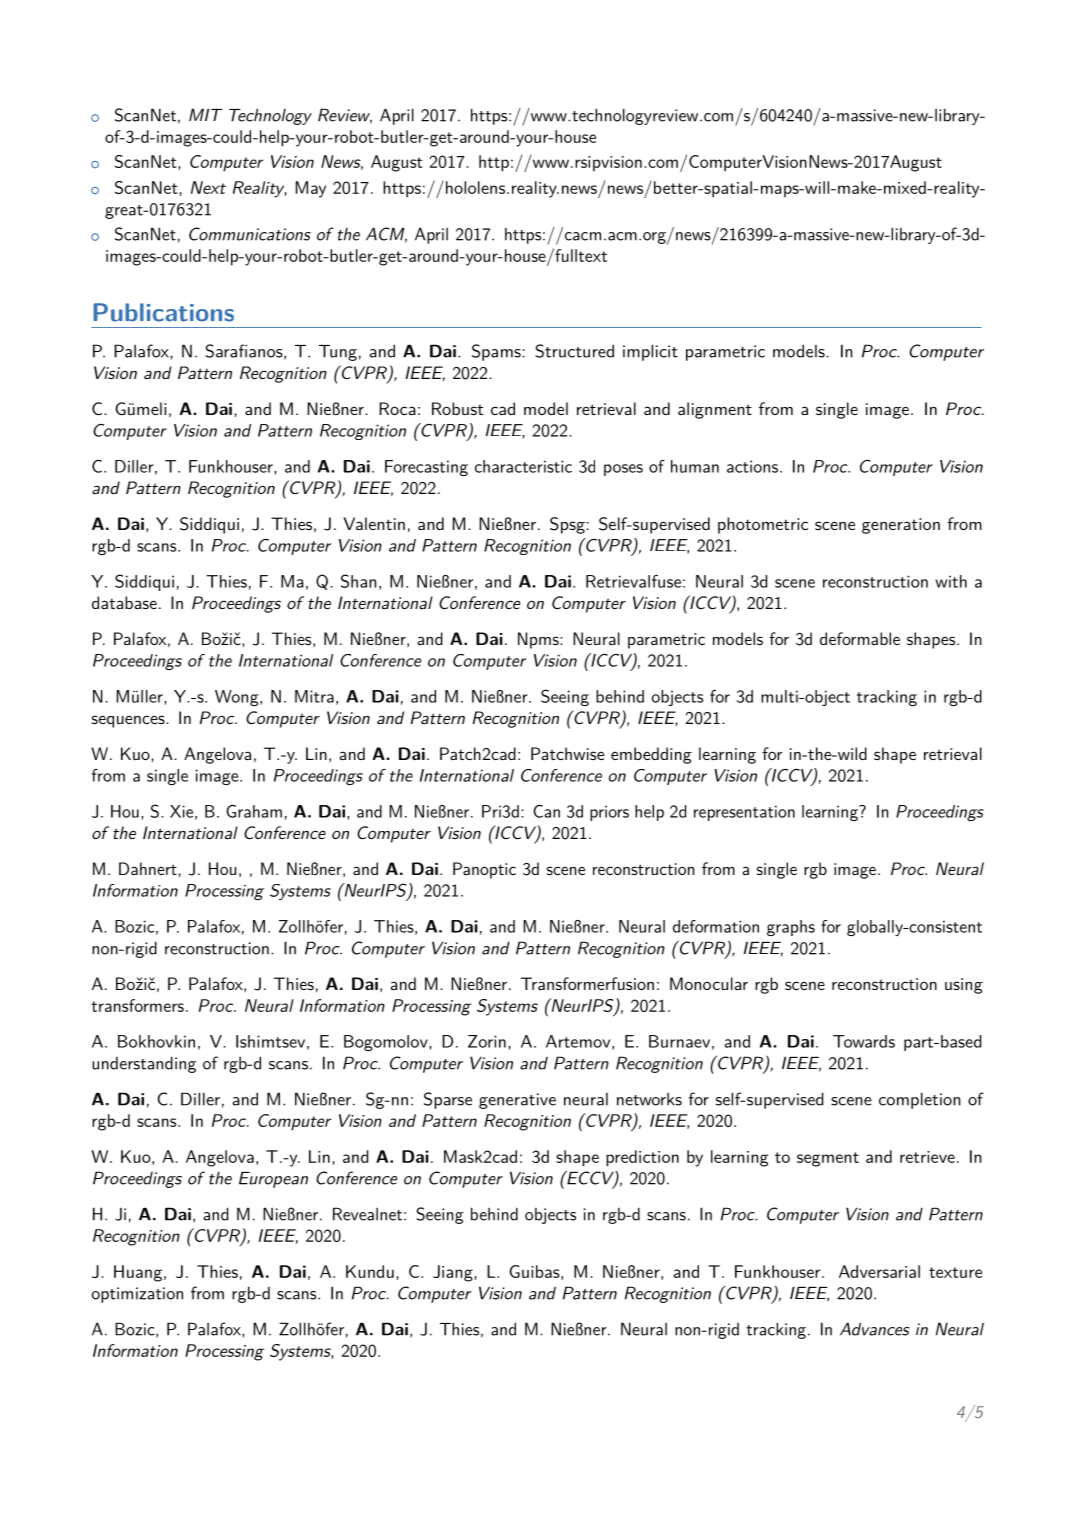  Describe the element at coordinates (517, 1101) in the screenshot. I see `generative` at that location.
